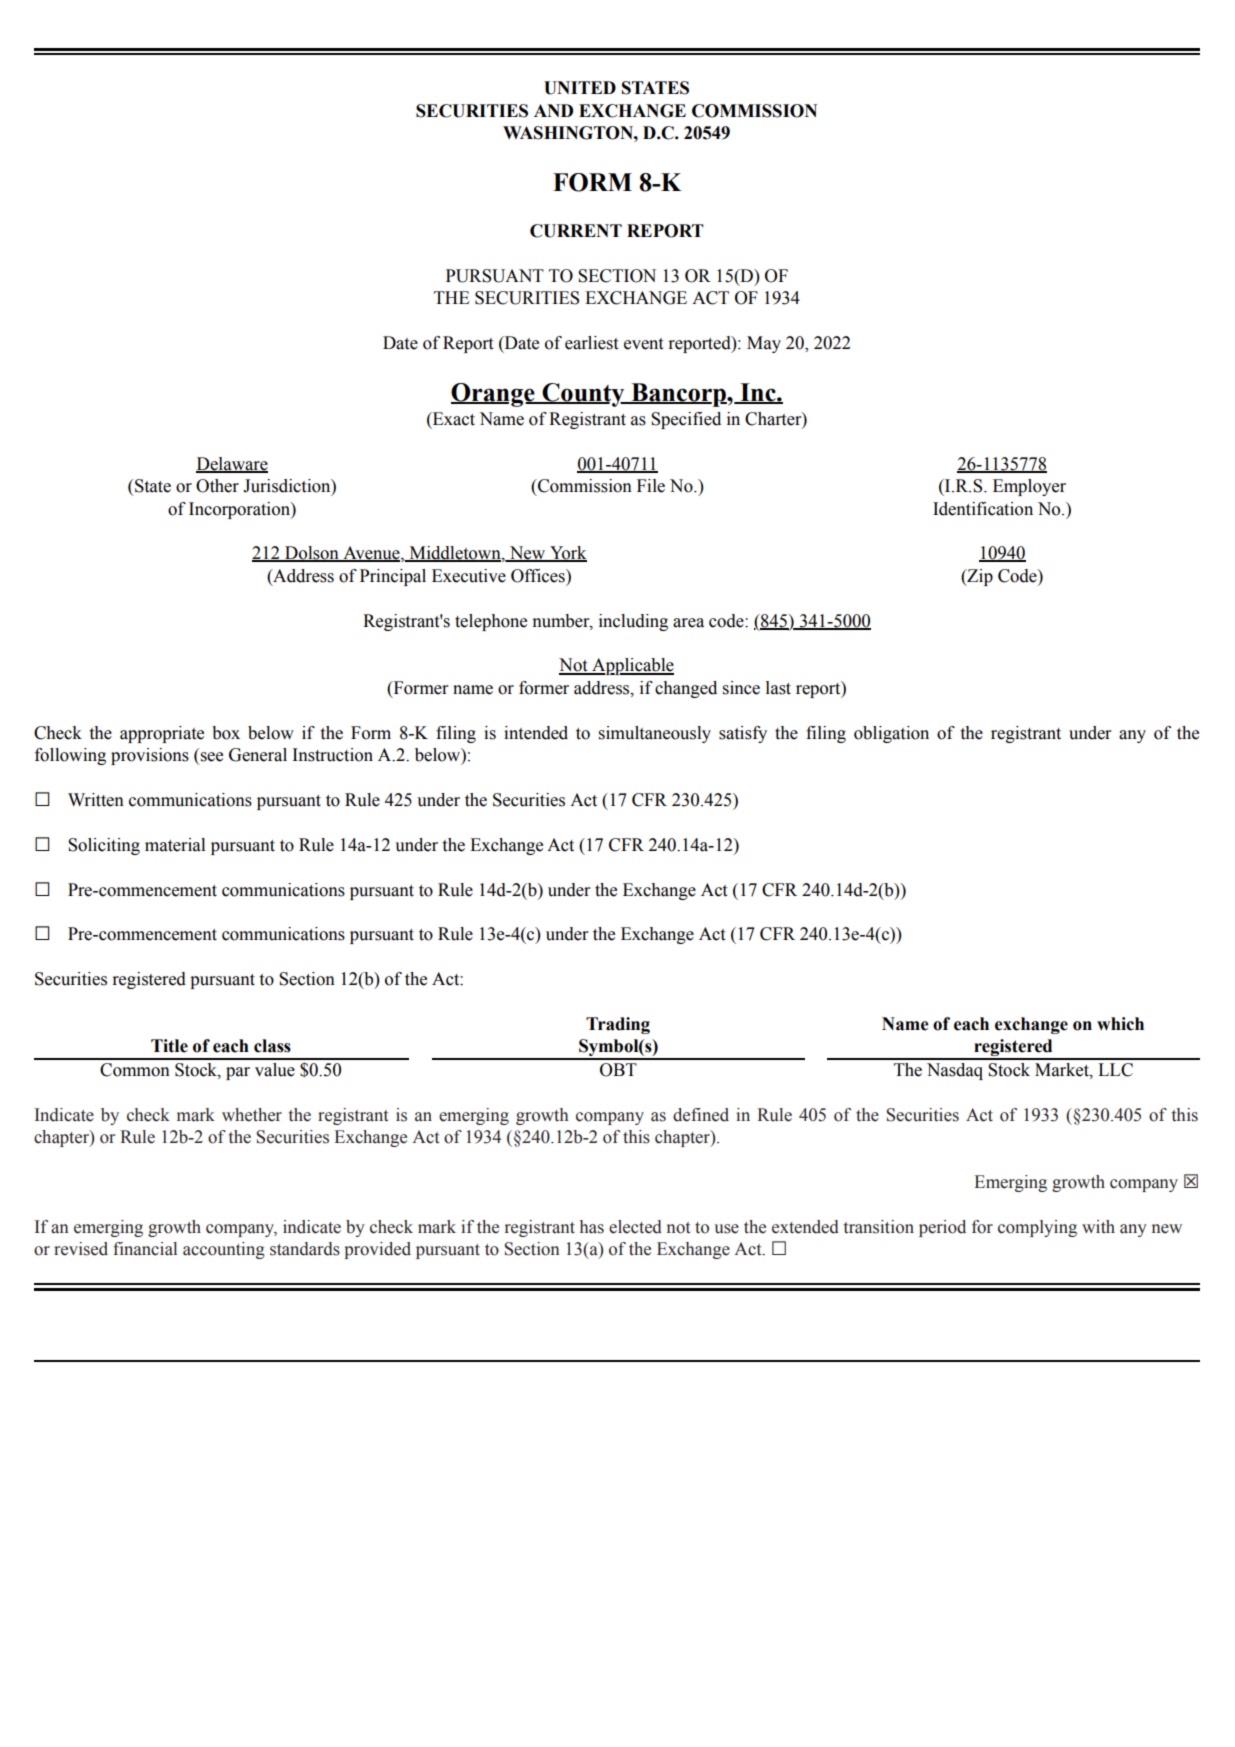  What do you see at coordinates (576, 231) in the screenshot?
I see `CURRENT` at bounding box center [576, 231].
